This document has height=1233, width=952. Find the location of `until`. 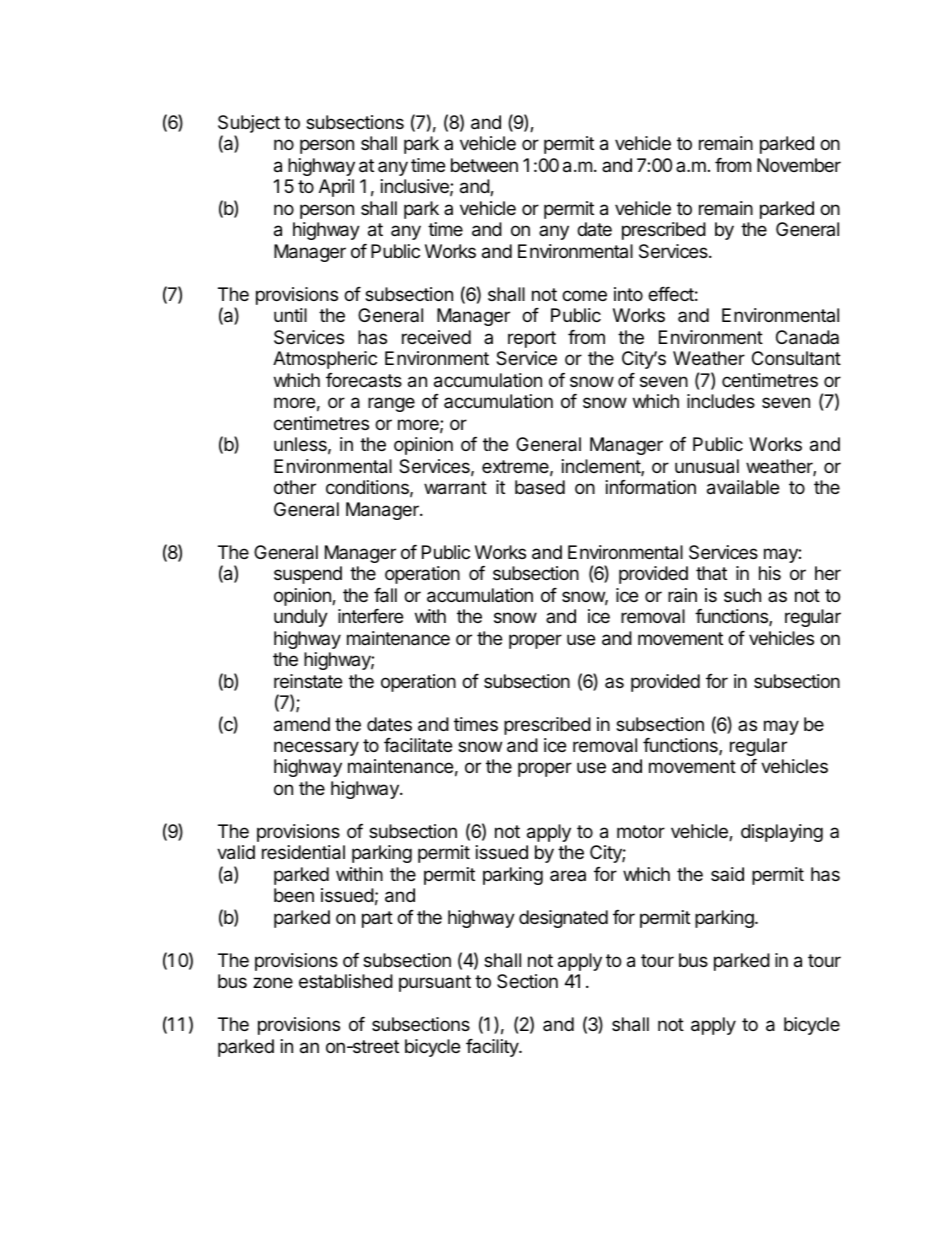

until is located at coordinates (290, 315).
